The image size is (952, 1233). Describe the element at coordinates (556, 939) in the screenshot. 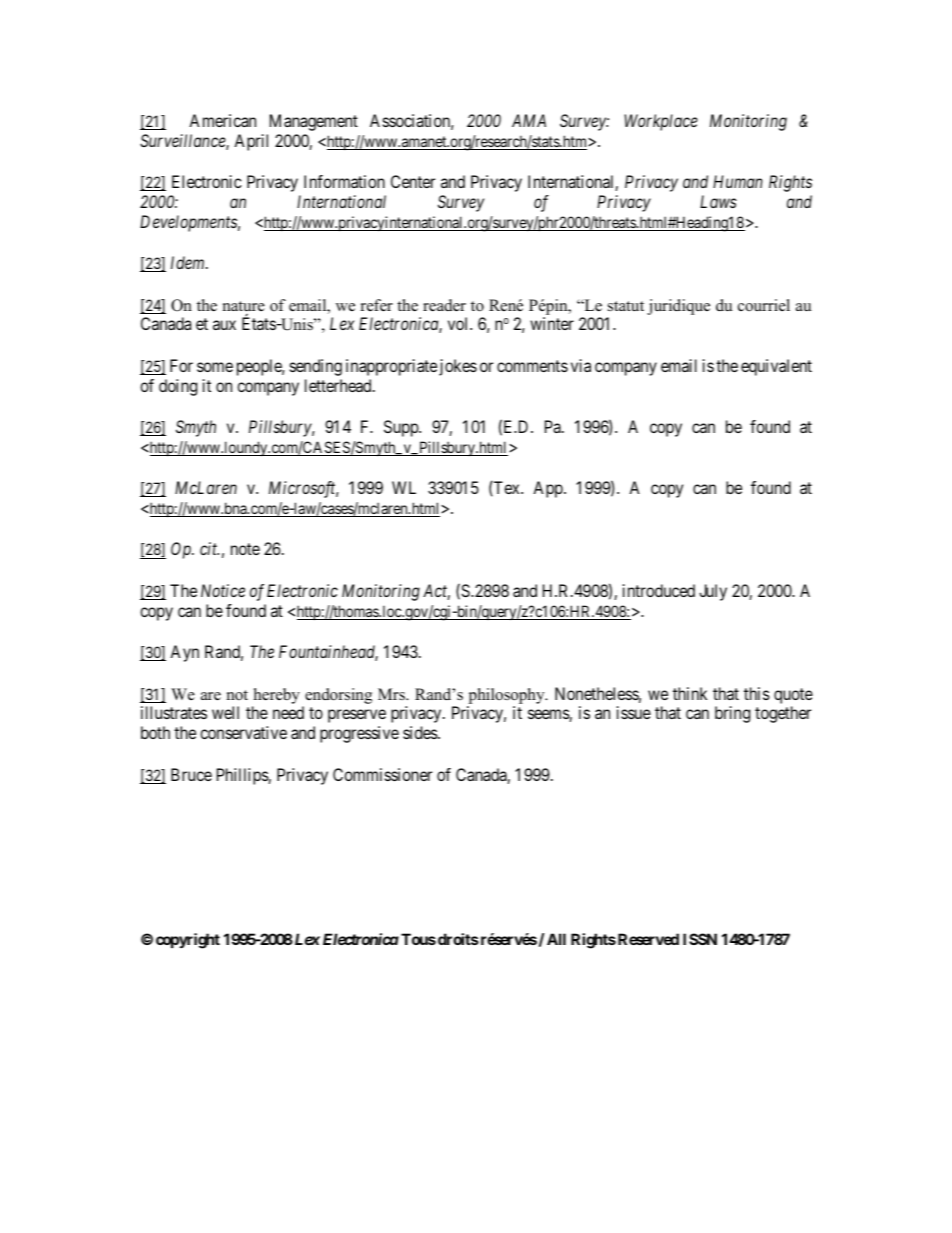

I see `All` at that location.
